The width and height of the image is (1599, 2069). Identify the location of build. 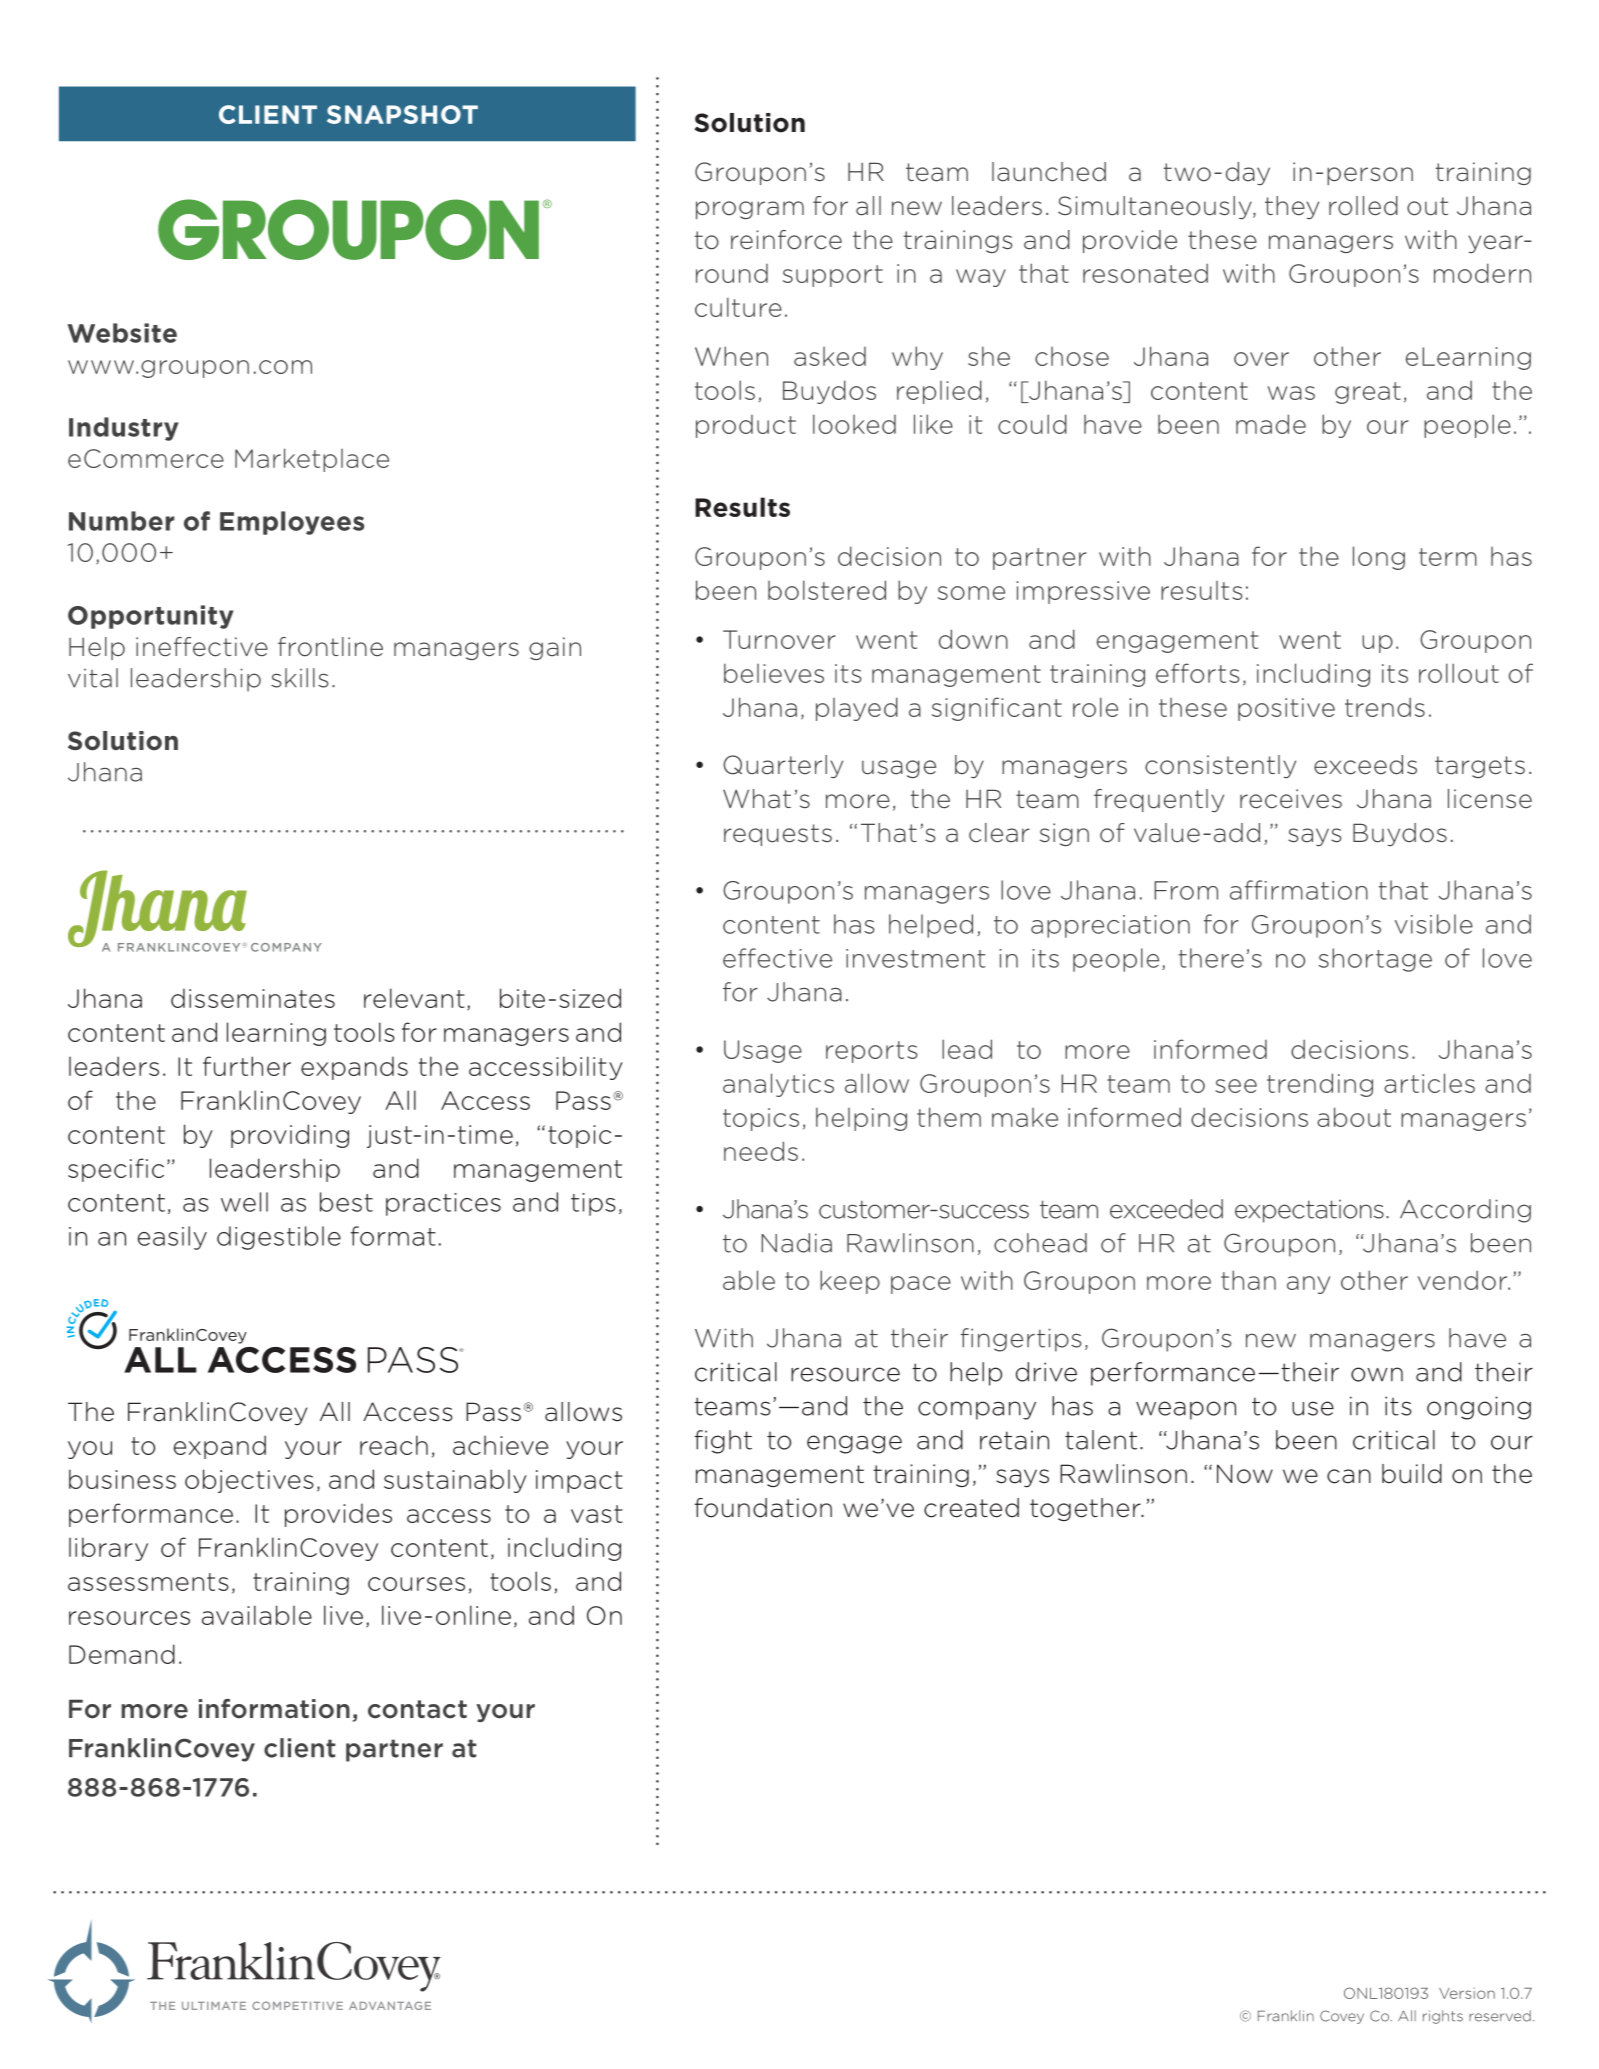
(1412, 1474).
